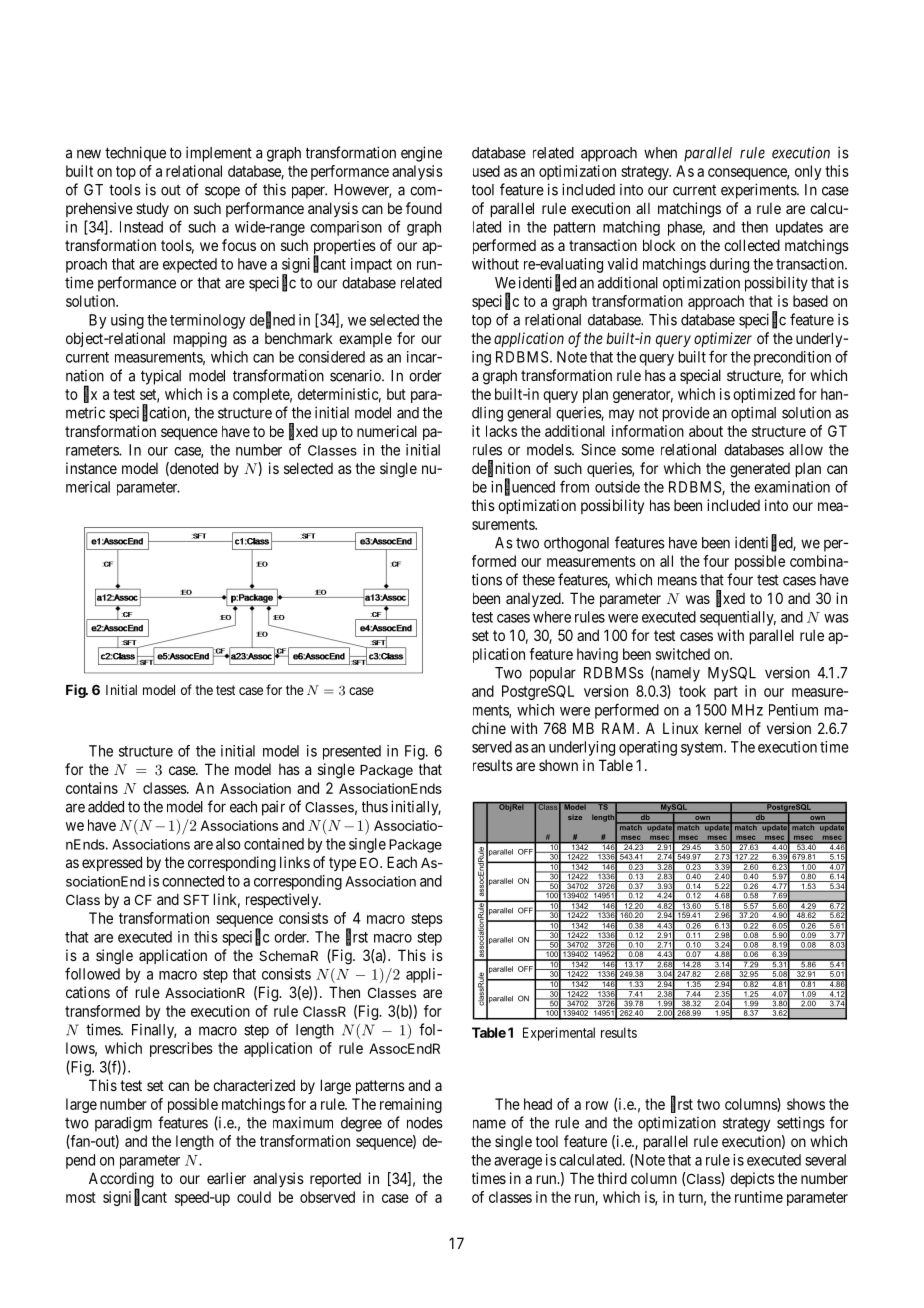  What do you see at coordinates (726, 693) in the screenshot?
I see `part` at bounding box center [726, 693].
